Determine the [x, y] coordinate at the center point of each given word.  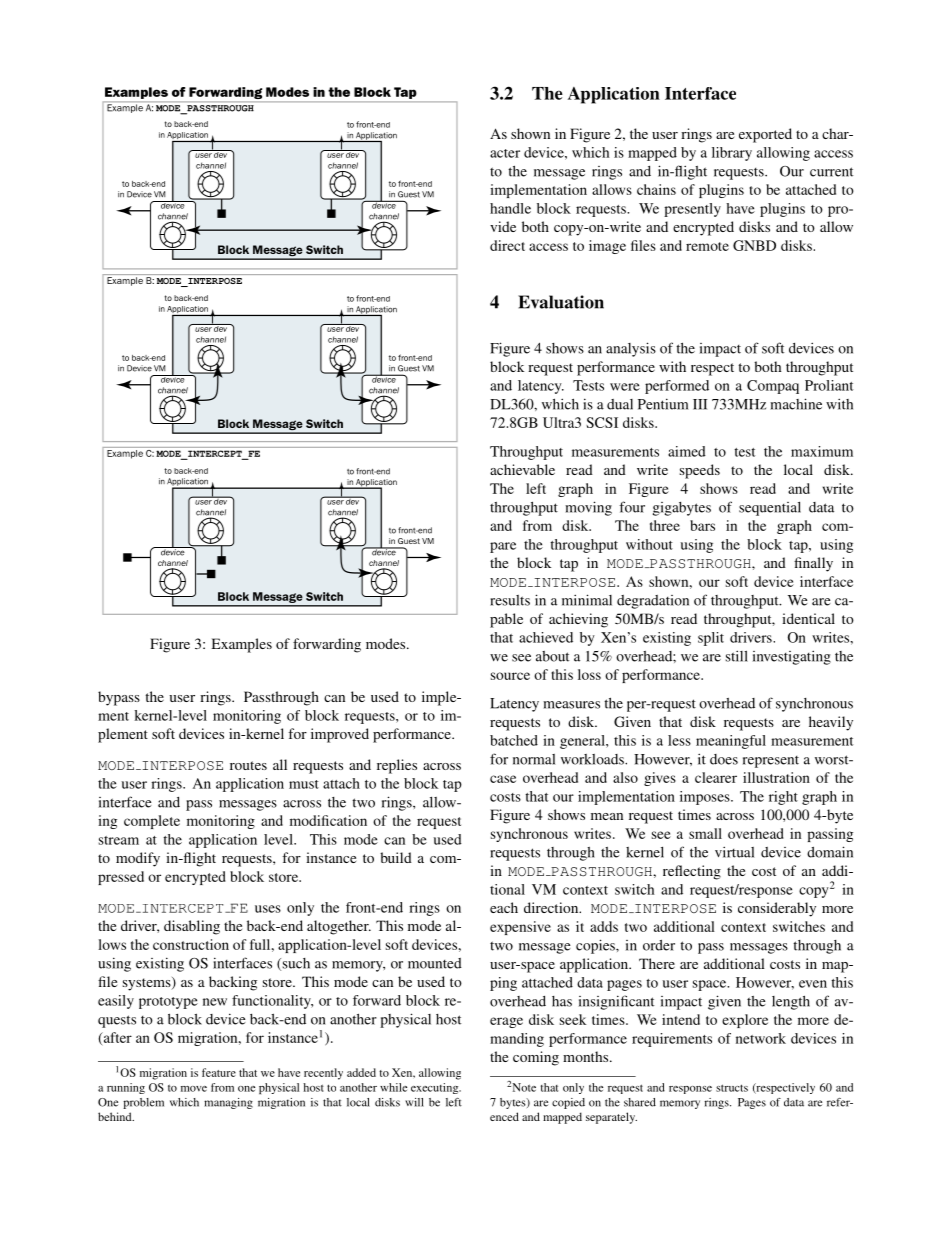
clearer [716, 777]
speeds [700, 471]
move [194, 1089]
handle [510, 208]
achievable [522, 469]
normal [534, 759]
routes [248, 765]
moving [588, 508]
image [607, 247]
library [732, 154]
